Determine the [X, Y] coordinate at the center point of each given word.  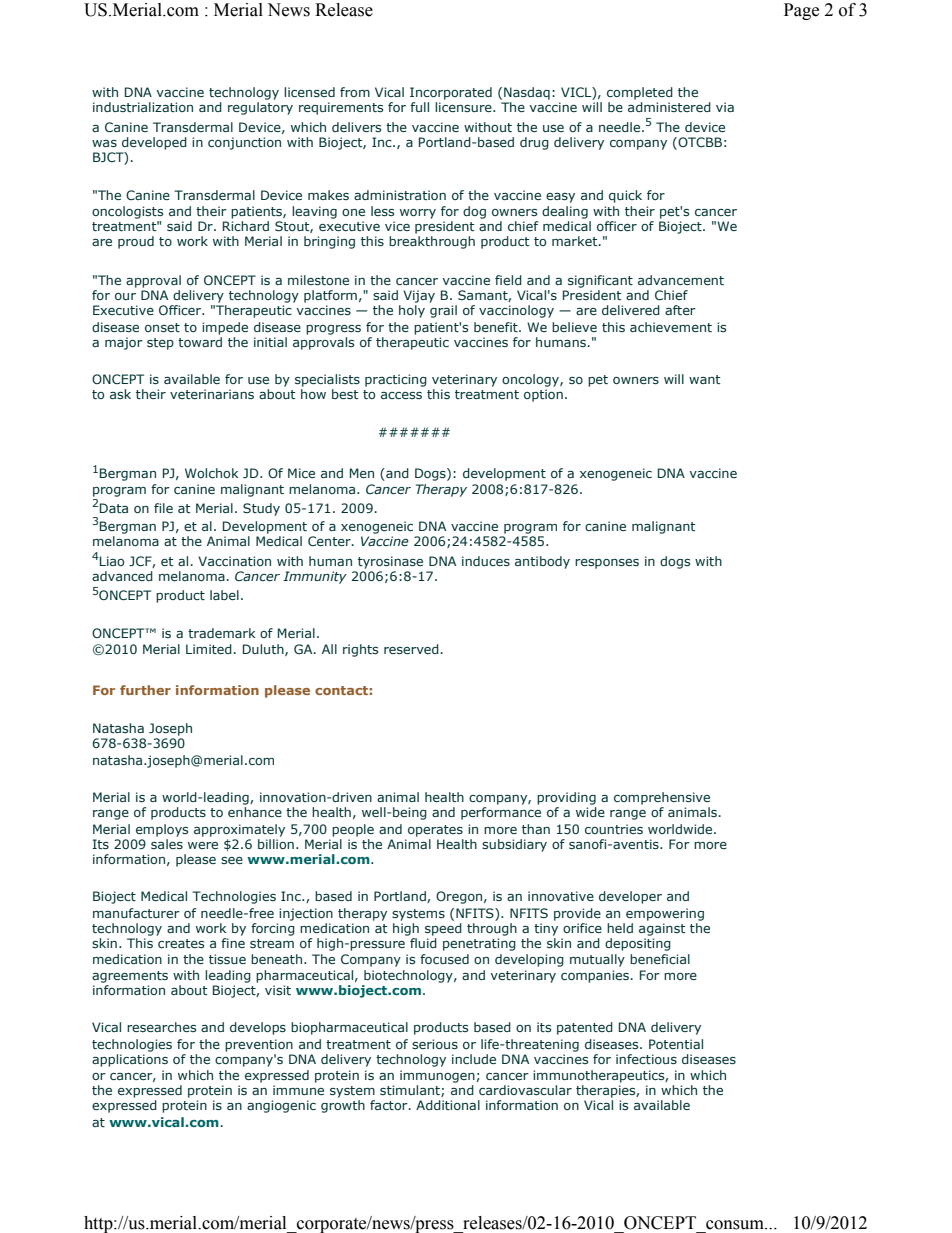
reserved [411, 649]
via [725, 107]
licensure [464, 107]
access [401, 395]
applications [130, 1059]
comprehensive [662, 798]
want [705, 379]
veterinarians [212, 394]
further [145, 690]
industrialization [143, 107]
